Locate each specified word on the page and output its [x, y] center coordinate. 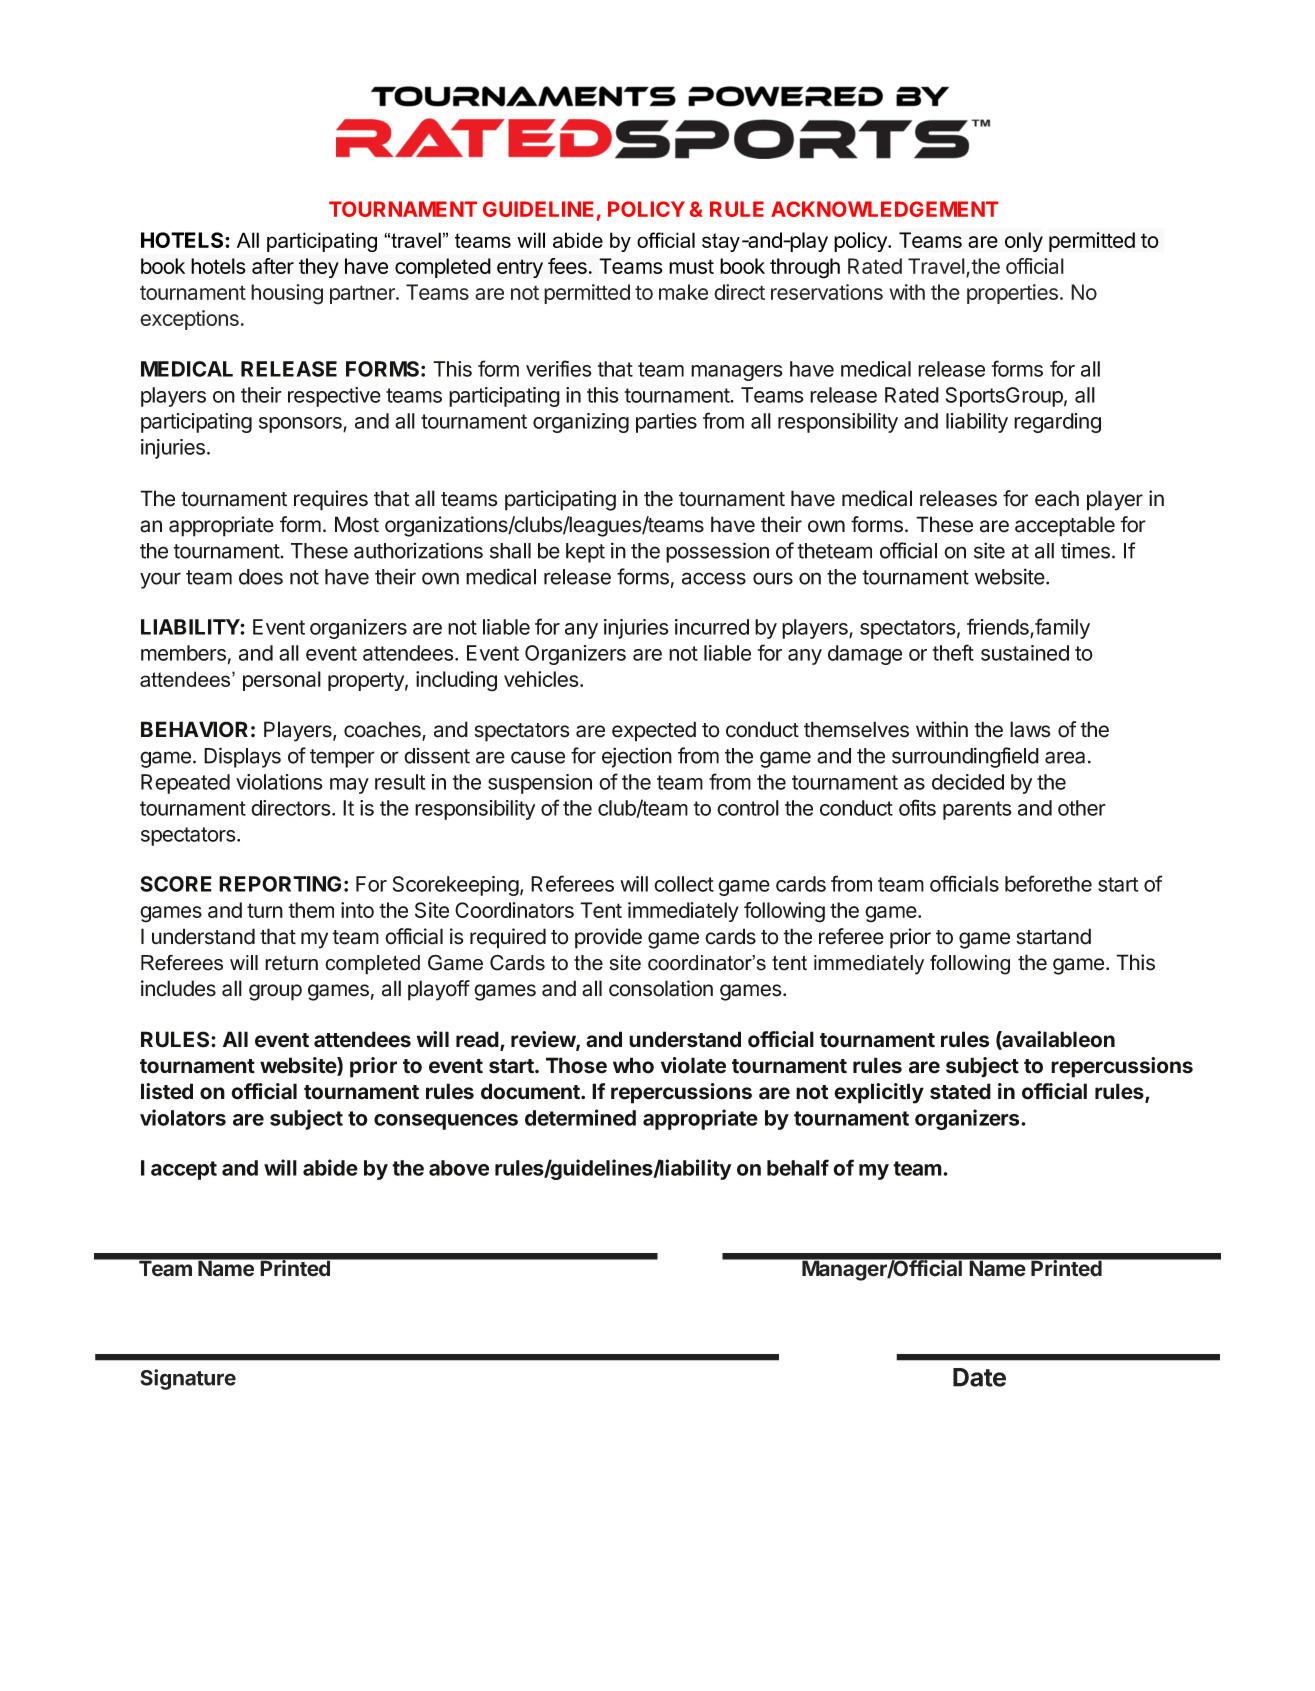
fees [567, 266]
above [459, 1168]
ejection [637, 757]
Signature [188, 1379]
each [1057, 498]
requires [331, 500]
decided [968, 782]
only [1024, 242]
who [633, 1065]
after [273, 266]
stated [960, 1091]
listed [167, 1091]
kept [585, 553]
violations [279, 782]
